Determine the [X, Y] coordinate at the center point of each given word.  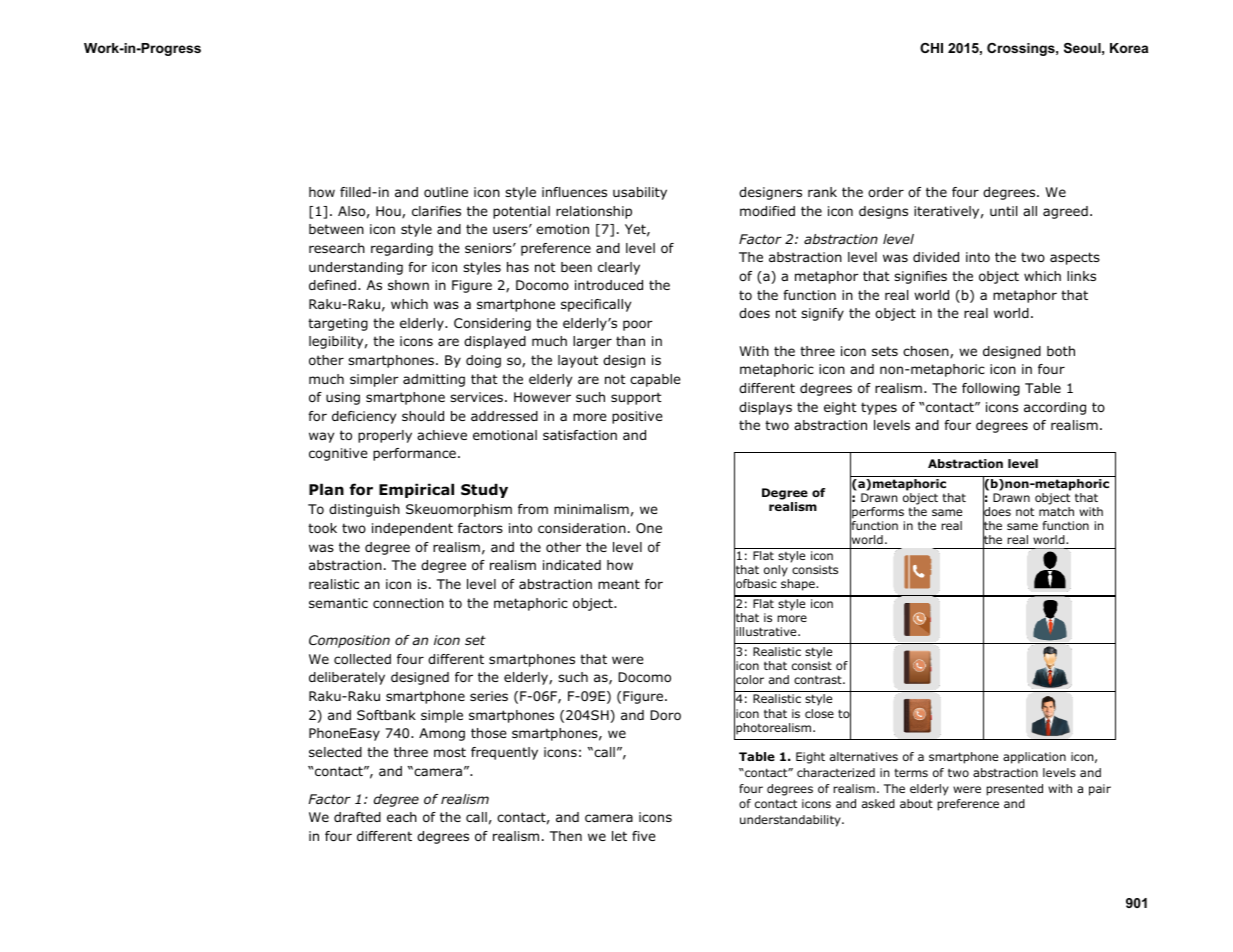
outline [446, 192]
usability [640, 193]
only [776, 571]
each [402, 817]
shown [408, 285]
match [1056, 511]
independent [412, 529]
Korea [1129, 48]
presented [1015, 790]
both [1061, 351]
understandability [791, 821]
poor [638, 325]
